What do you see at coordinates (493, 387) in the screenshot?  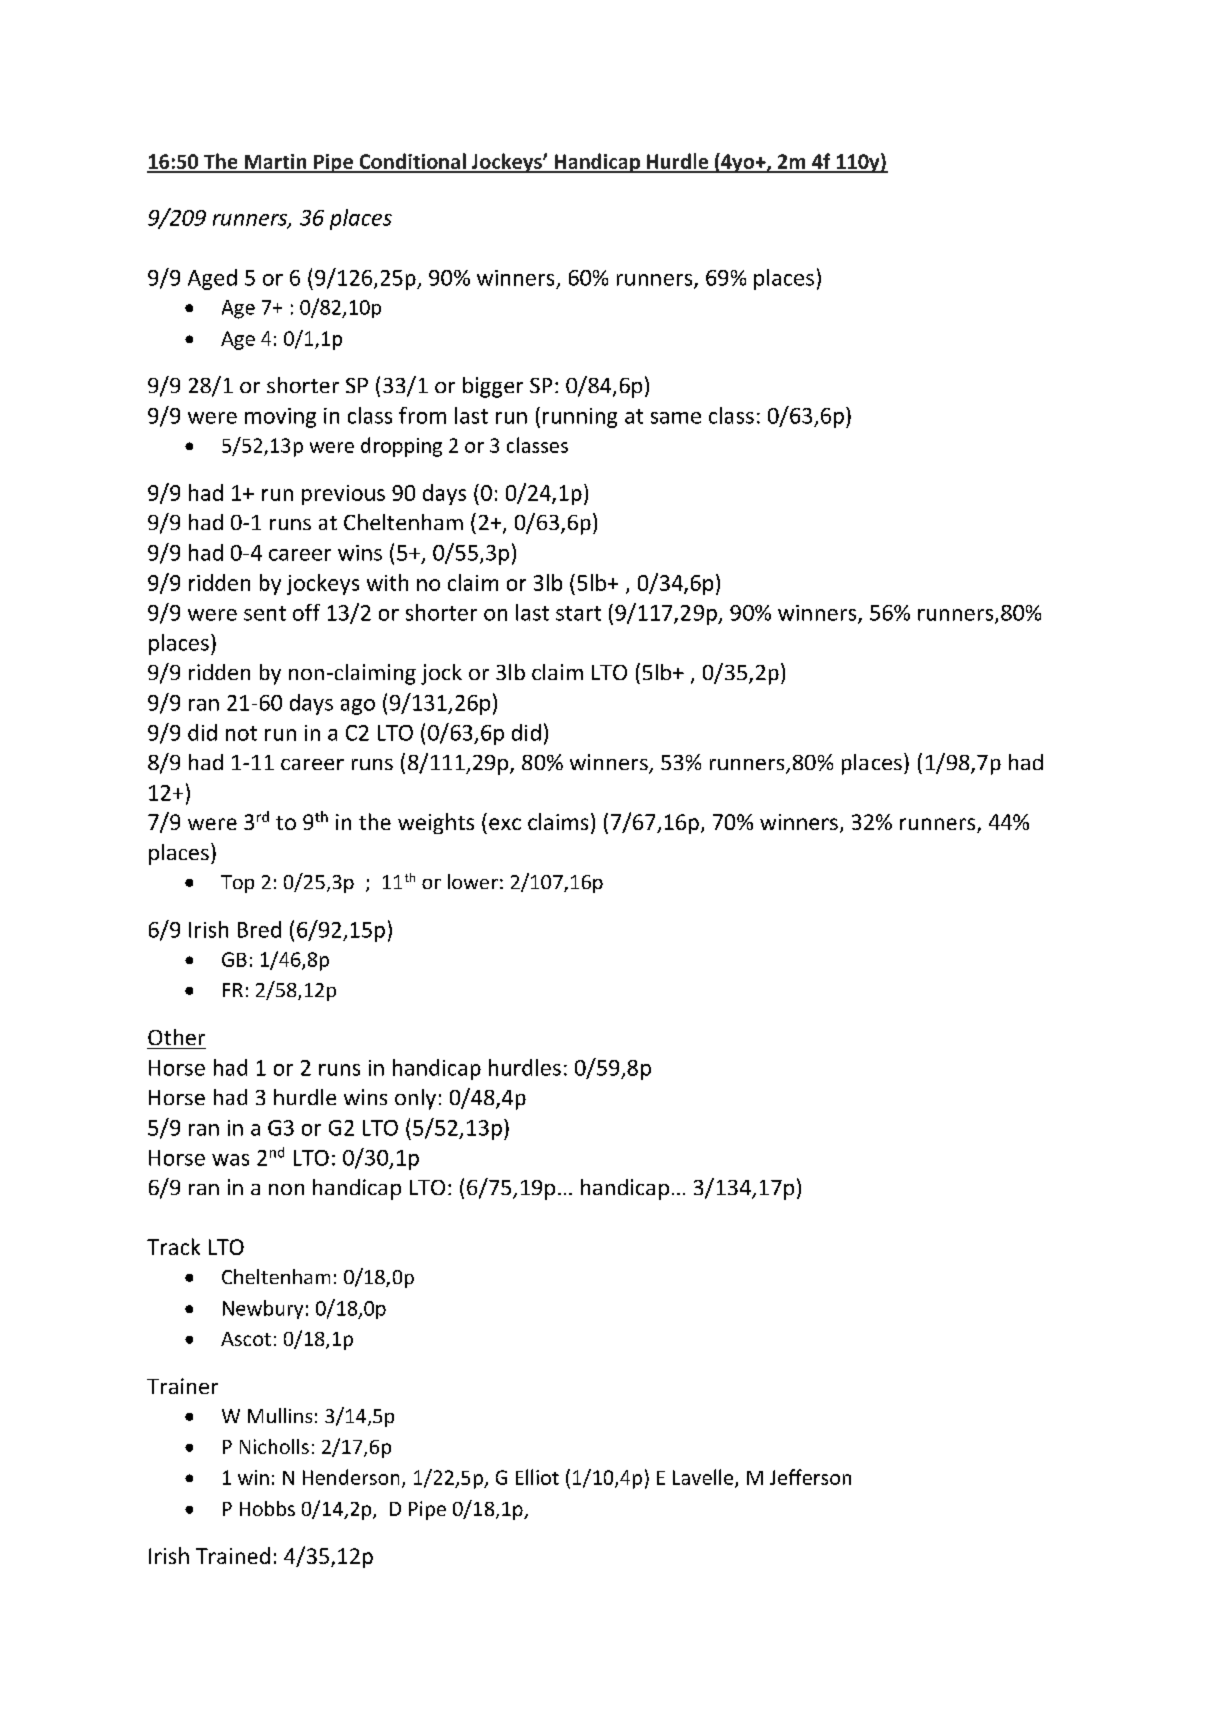 I see `bigger` at bounding box center [493, 387].
